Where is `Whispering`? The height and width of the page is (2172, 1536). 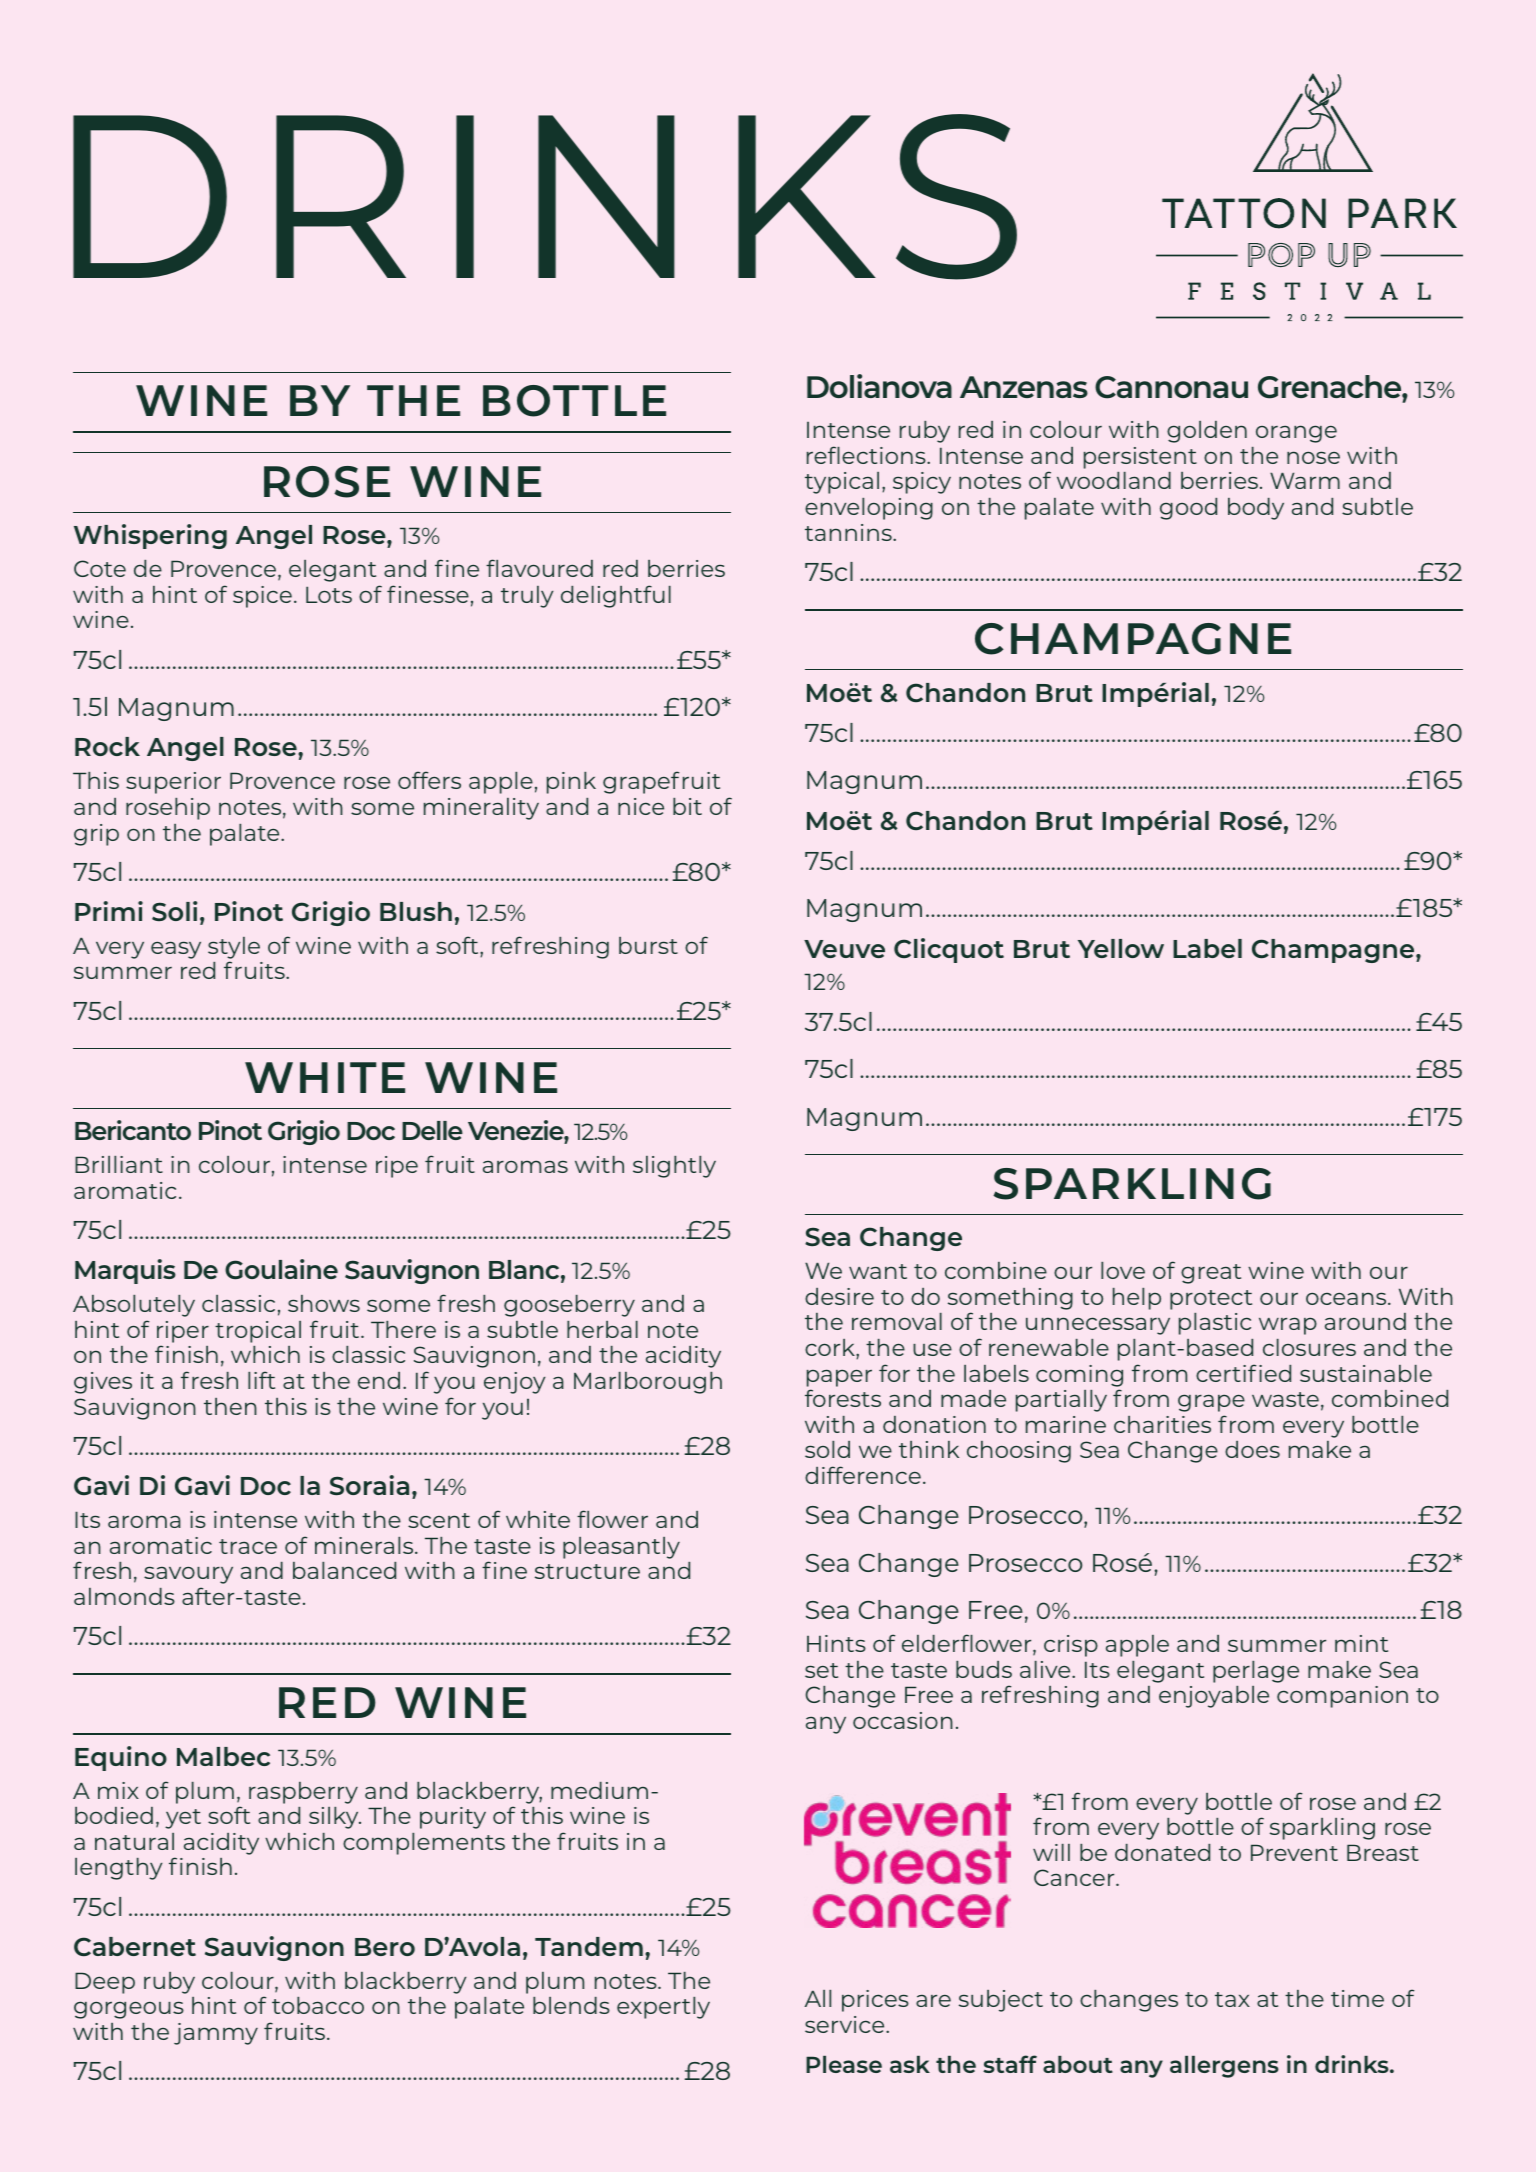
Whispering is located at coordinates (150, 536).
